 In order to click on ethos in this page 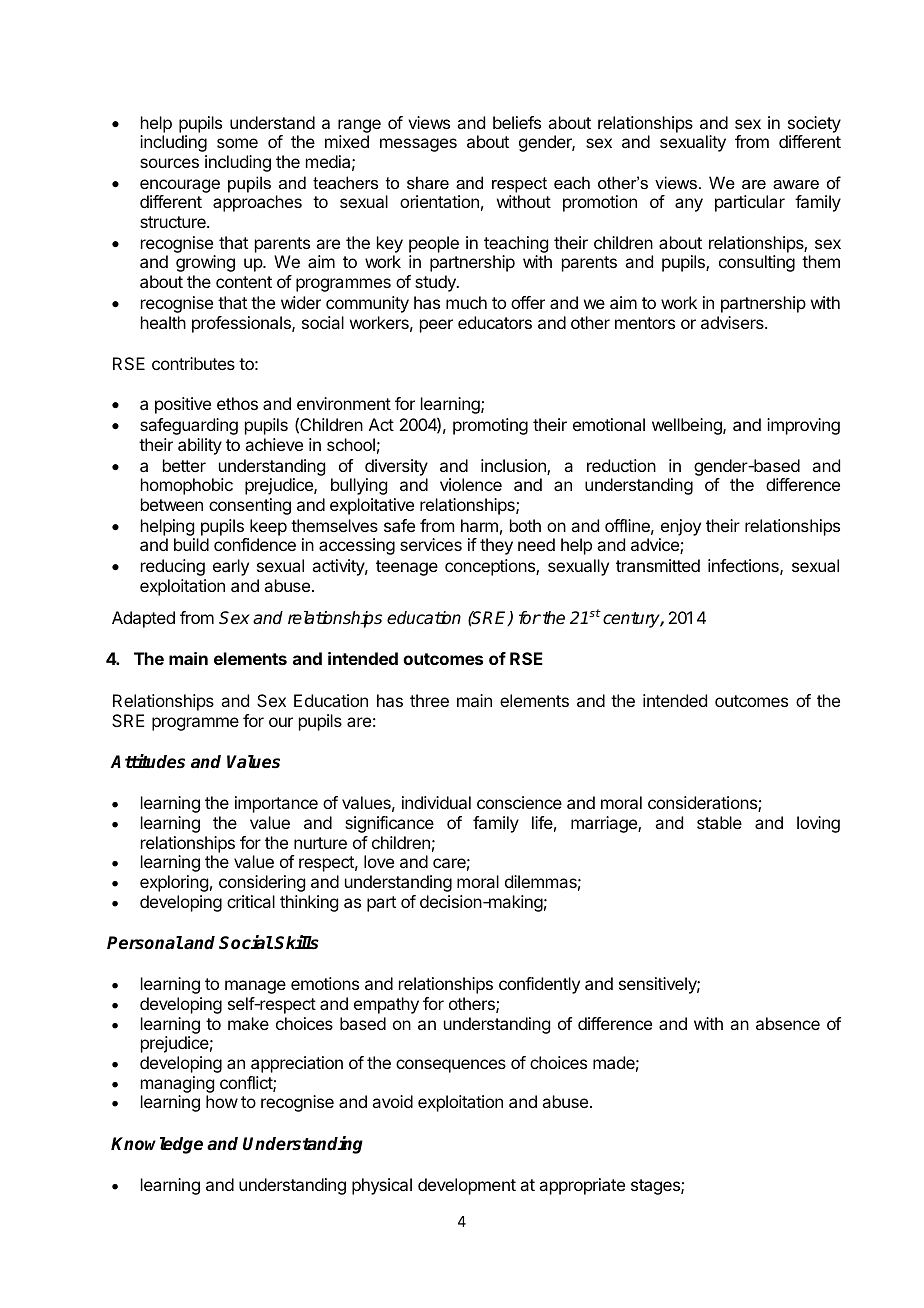, I will do `click(237, 403)`.
